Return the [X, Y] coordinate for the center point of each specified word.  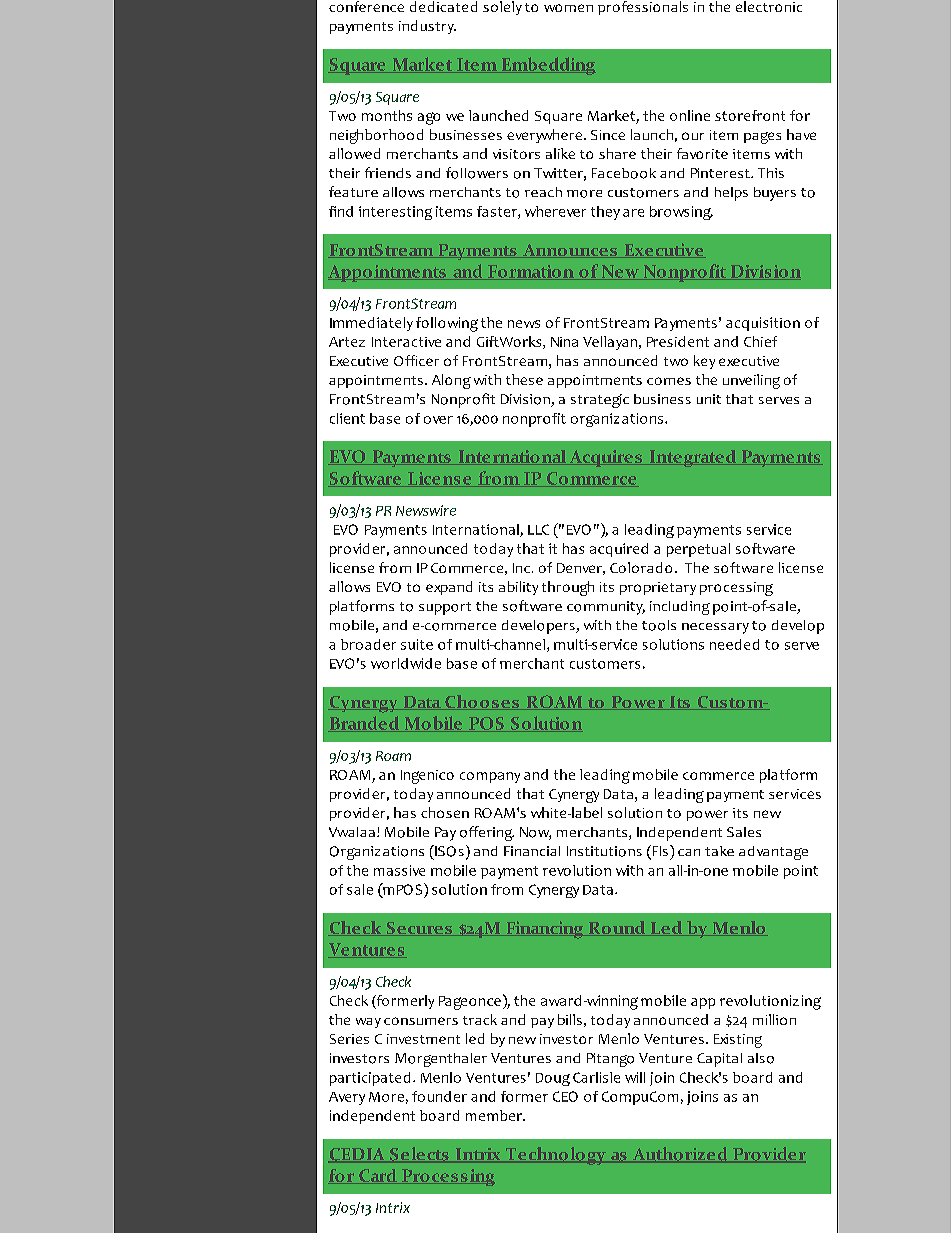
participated [370, 1079]
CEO [565, 1096]
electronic [769, 6]
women [568, 8]
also [761, 1058]
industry [427, 27]
